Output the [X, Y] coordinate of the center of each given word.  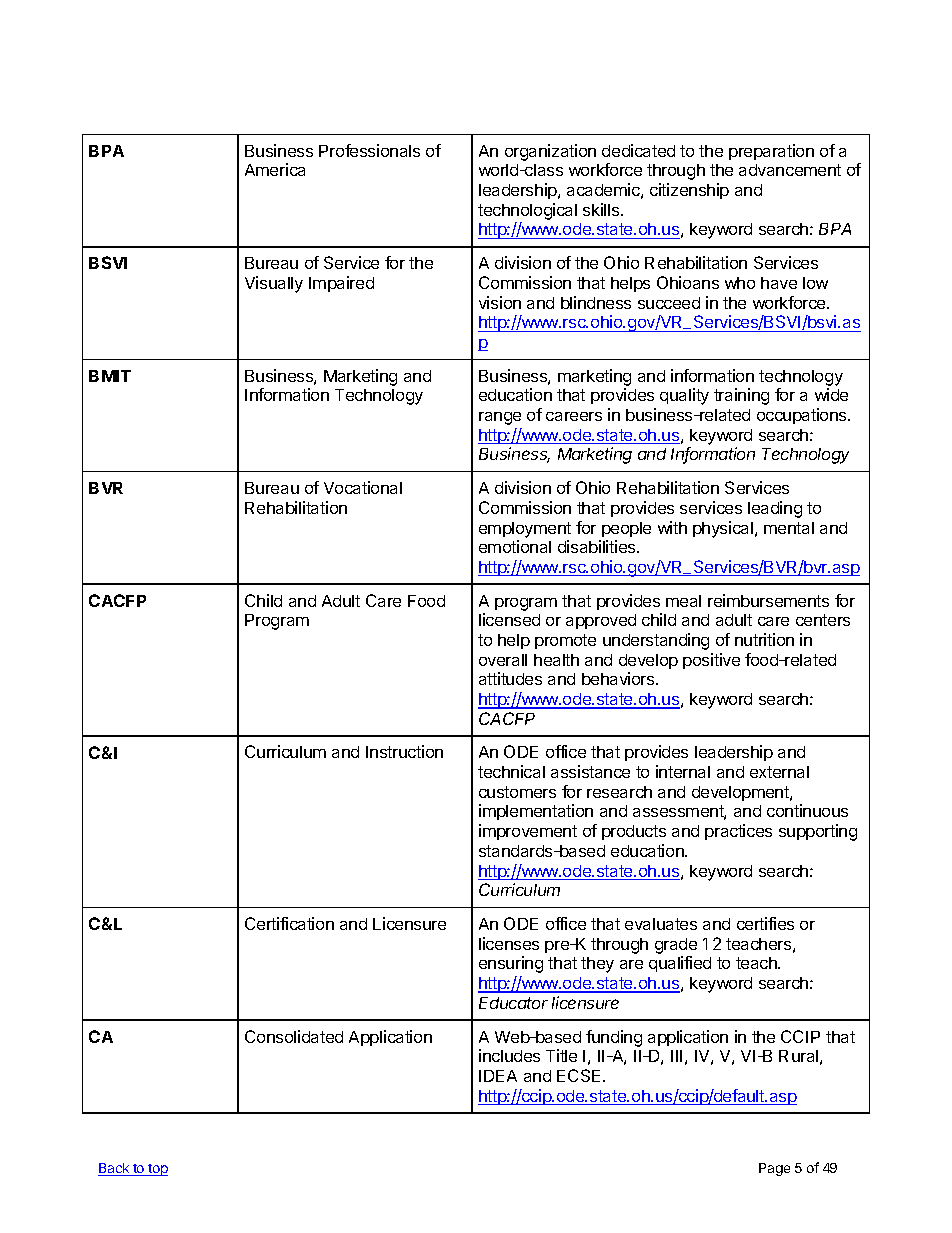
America [275, 169]
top [157, 1170]
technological [527, 211]
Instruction [404, 751]
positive [711, 661]
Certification [289, 923]
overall [503, 660]
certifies [765, 923]
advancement [790, 170]
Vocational [363, 487]
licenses [509, 943]
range [500, 418]
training [741, 396]
